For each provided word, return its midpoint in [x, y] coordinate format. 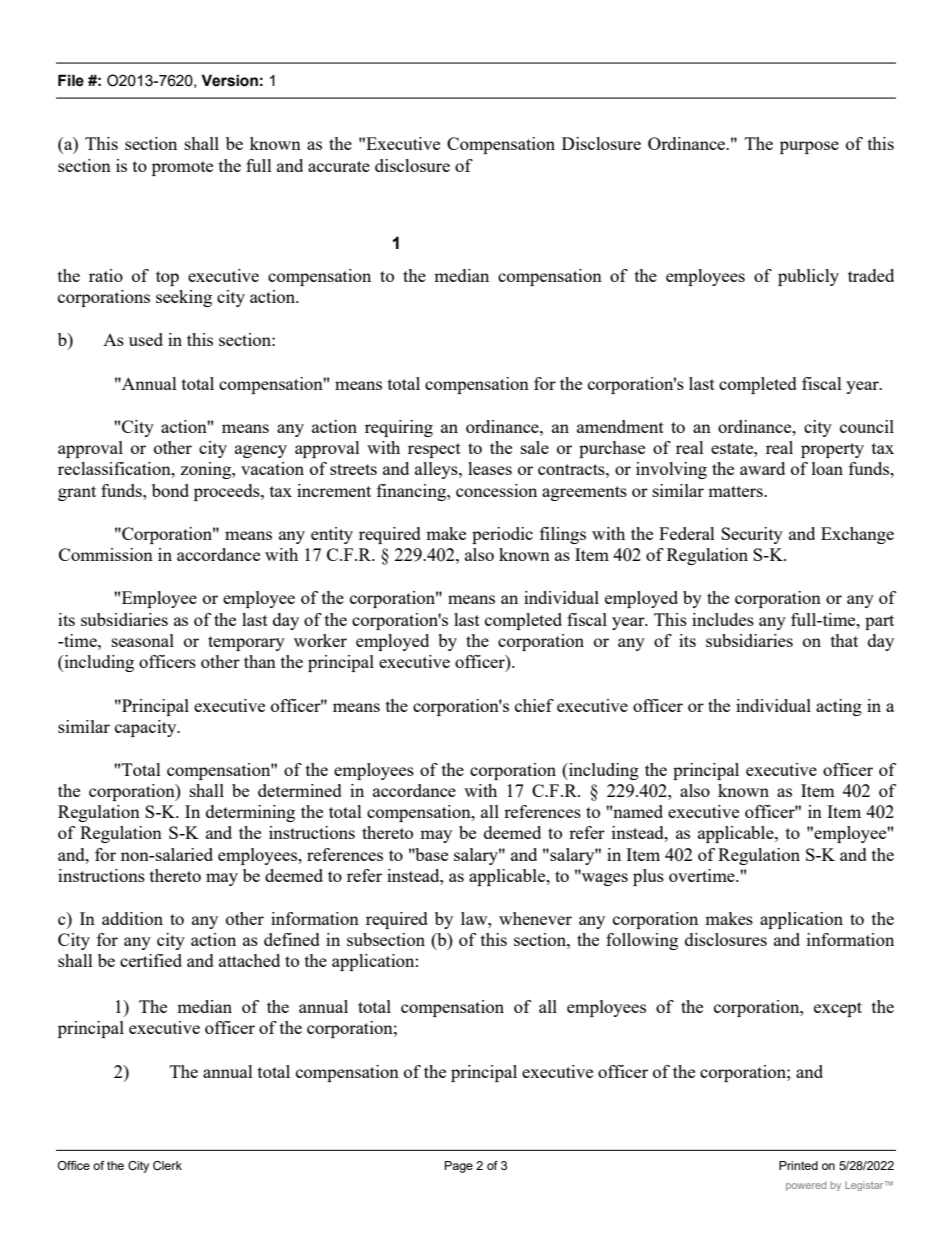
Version [229, 80]
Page [459, 1167]
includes [723, 619]
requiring [399, 428]
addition [132, 918]
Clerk [167, 1165]
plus [648, 877]
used [146, 339]
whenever [535, 918]
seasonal [143, 640]
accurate [339, 166]
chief [534, 705]
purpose [809, 147]
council [867, 426]
